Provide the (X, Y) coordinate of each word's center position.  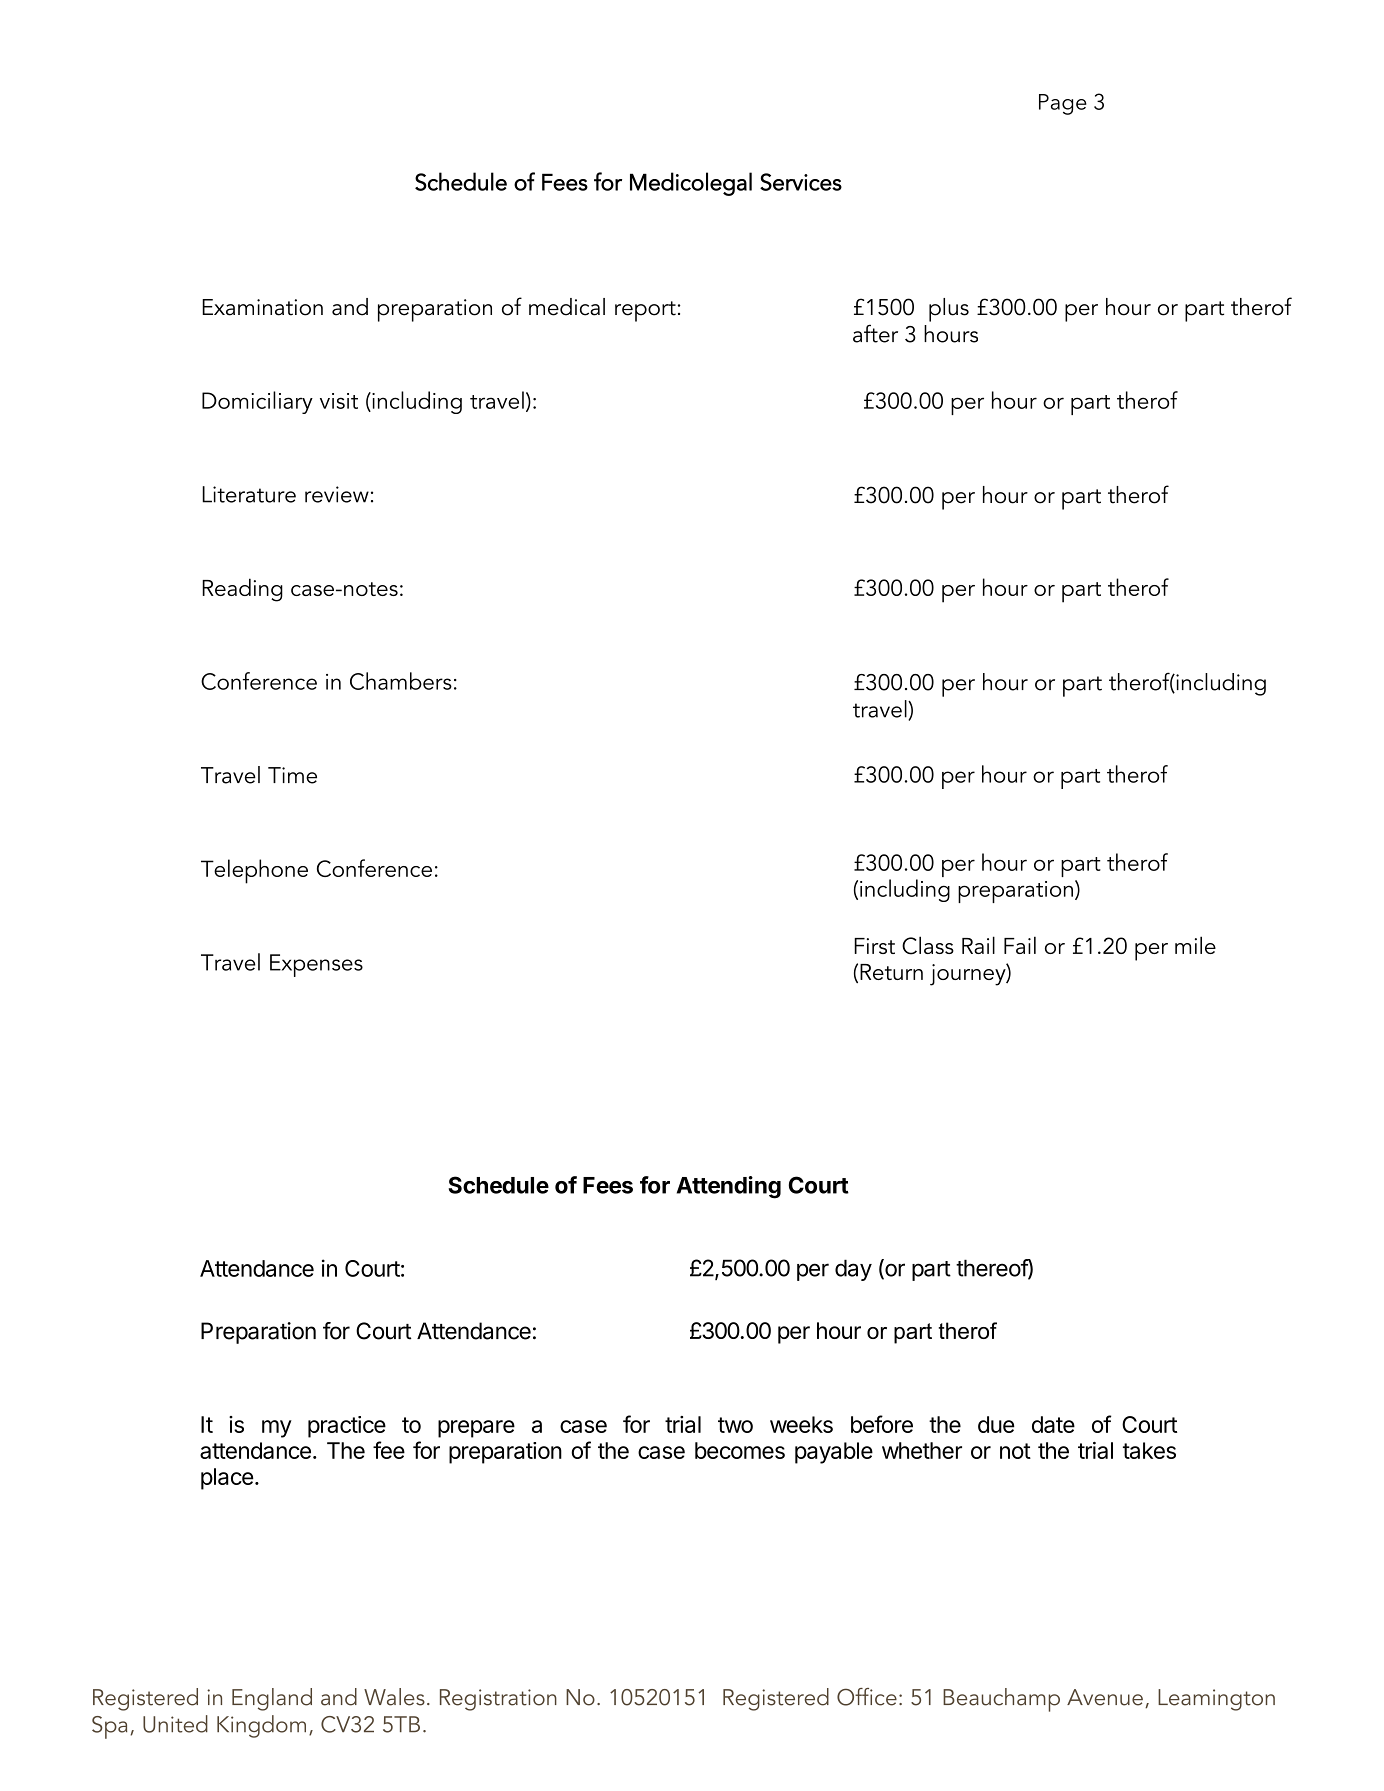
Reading (242, 590)
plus (949, 310)
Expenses (316, 965)
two (735, 1425)
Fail (1020, 945)
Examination (262, 307)
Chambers (401, 681)
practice (347, 1427)
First (874, 946)
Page (1063, 104)
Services (801, 182)
